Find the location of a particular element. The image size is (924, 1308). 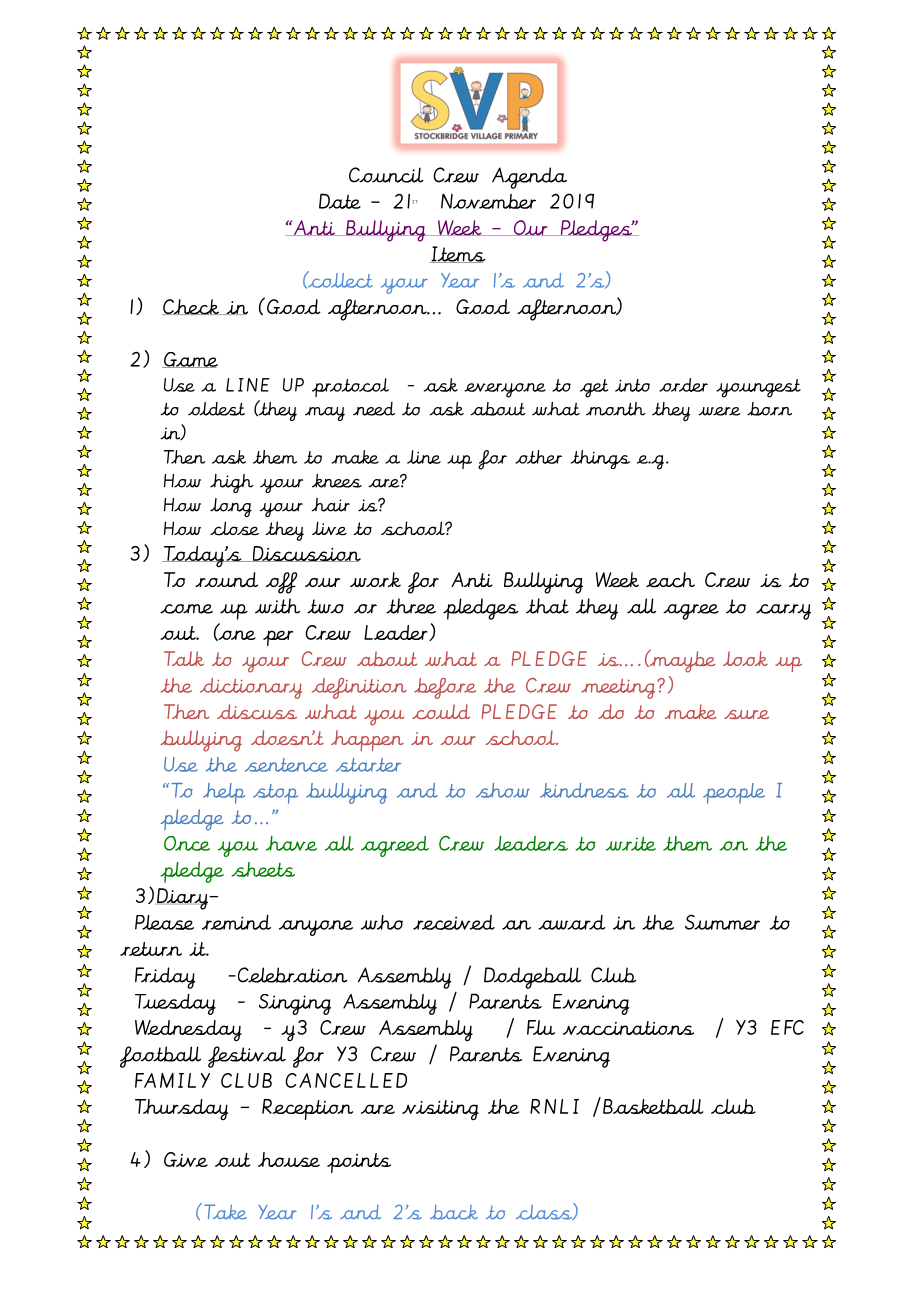

dictionary is located at coordinates (251, 688).
